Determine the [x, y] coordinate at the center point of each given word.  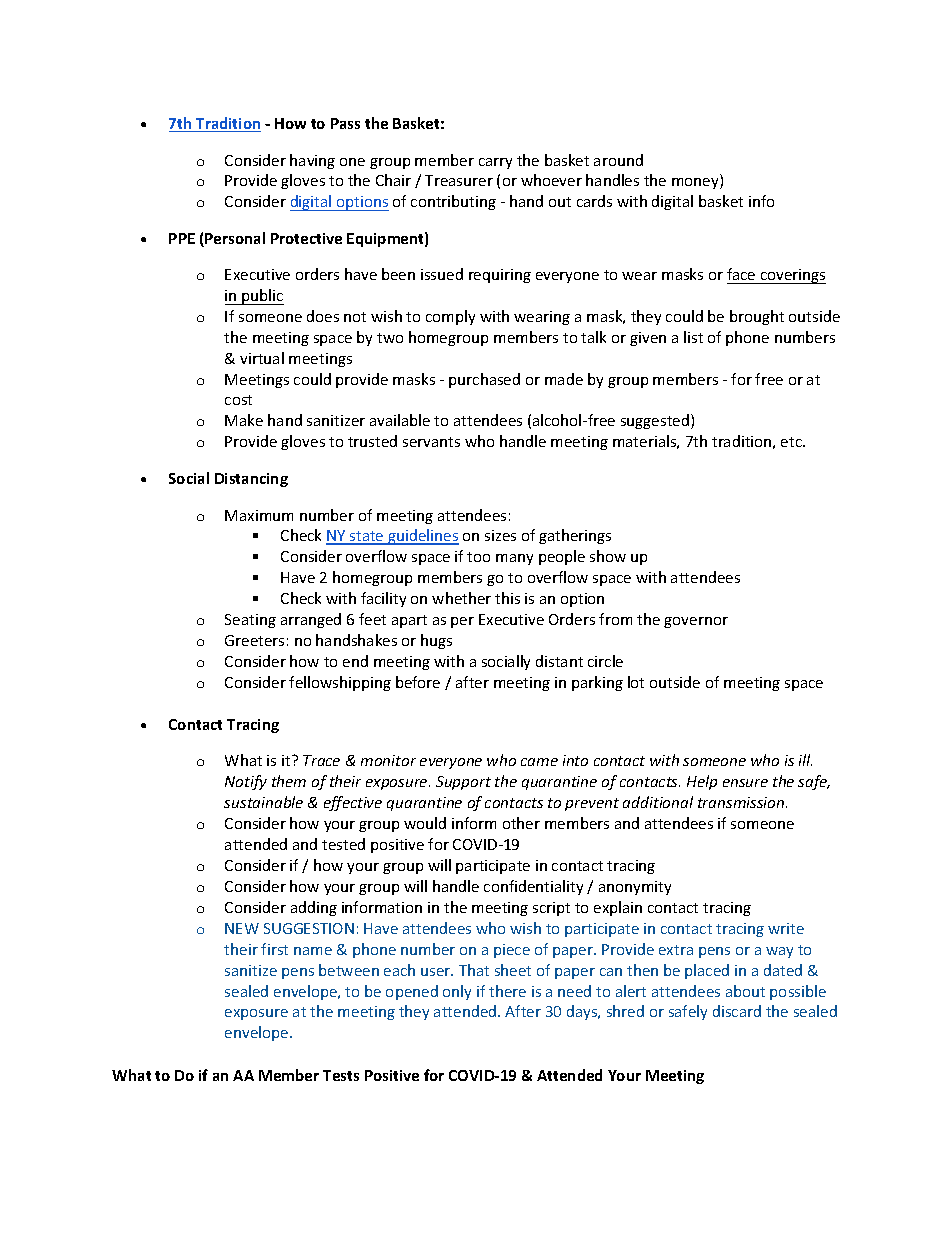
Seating [250, 621]
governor [696, 622]
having [312, 161]
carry [495, 163]
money [696, 183]
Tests [341, 1075]
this [507, 598]
